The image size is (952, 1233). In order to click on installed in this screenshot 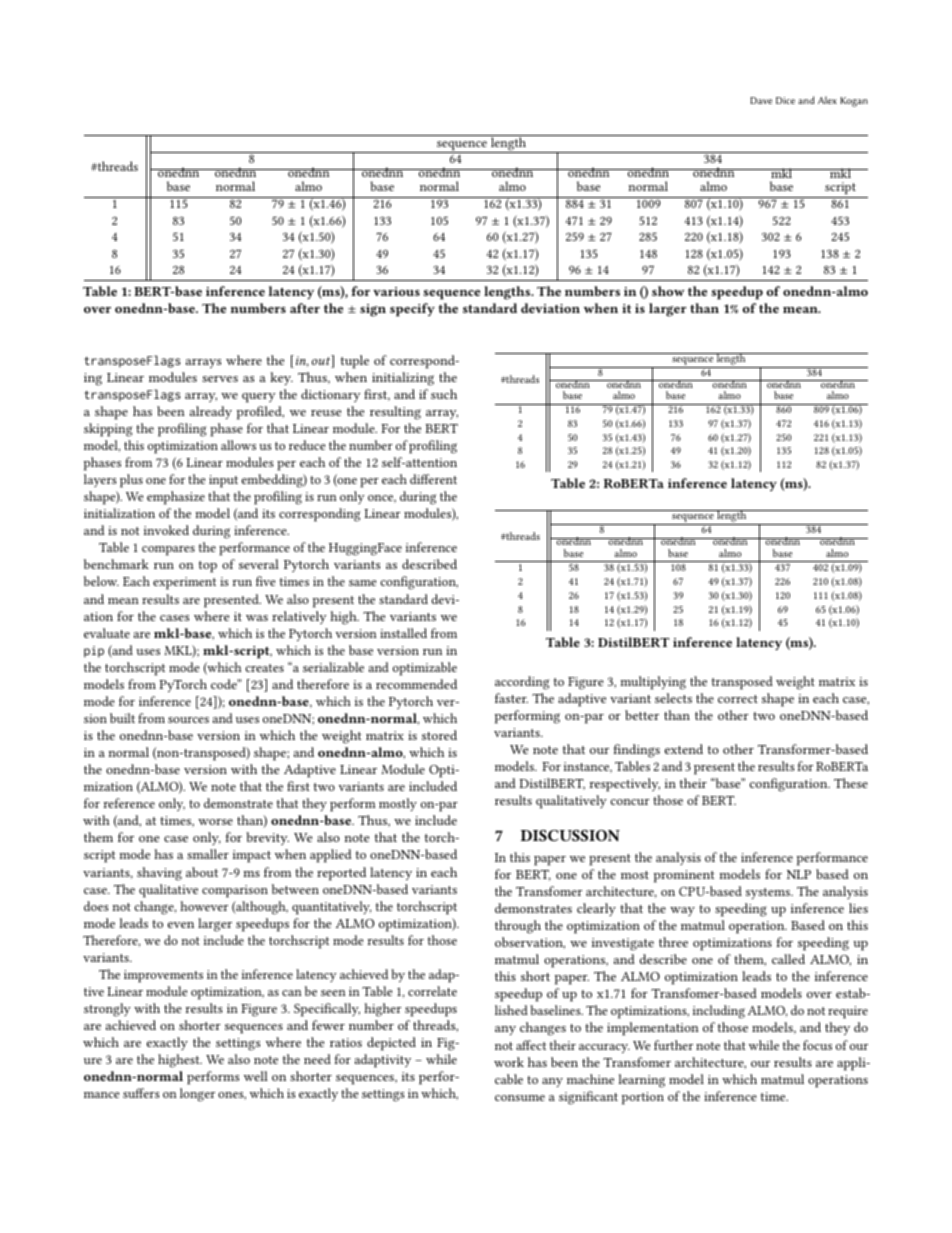, I will do `click(403, 633)`.
